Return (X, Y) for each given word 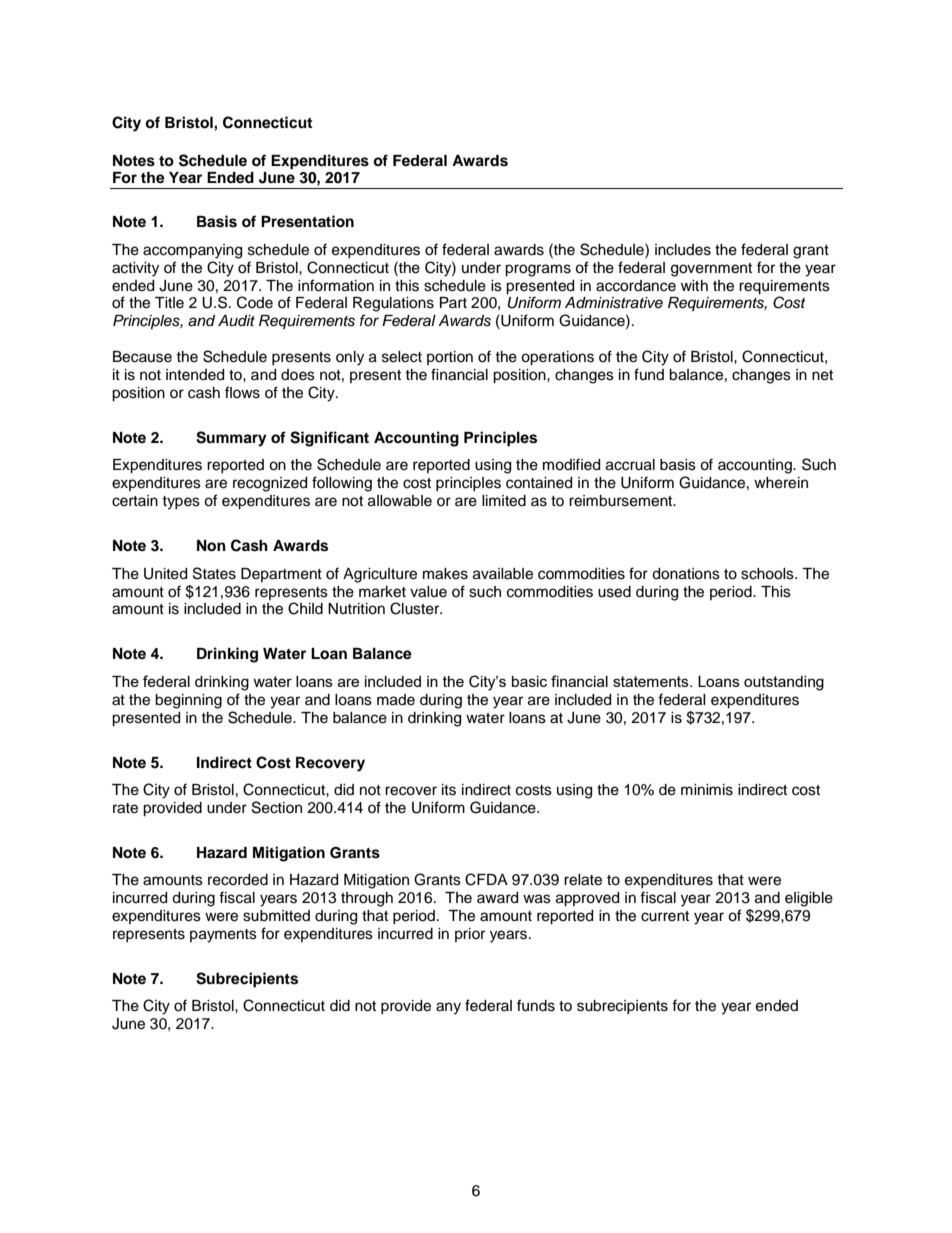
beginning (188, 701)
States (214, 573)
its (449, 790)
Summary (231, 439)
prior (470, 935)
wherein (781, 483)
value (428, 592)
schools (768, 574)
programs (538, 270)
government (711, 270)
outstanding (784, 683)
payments (223, 936)
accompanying (192, 251)
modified (571, 464)
